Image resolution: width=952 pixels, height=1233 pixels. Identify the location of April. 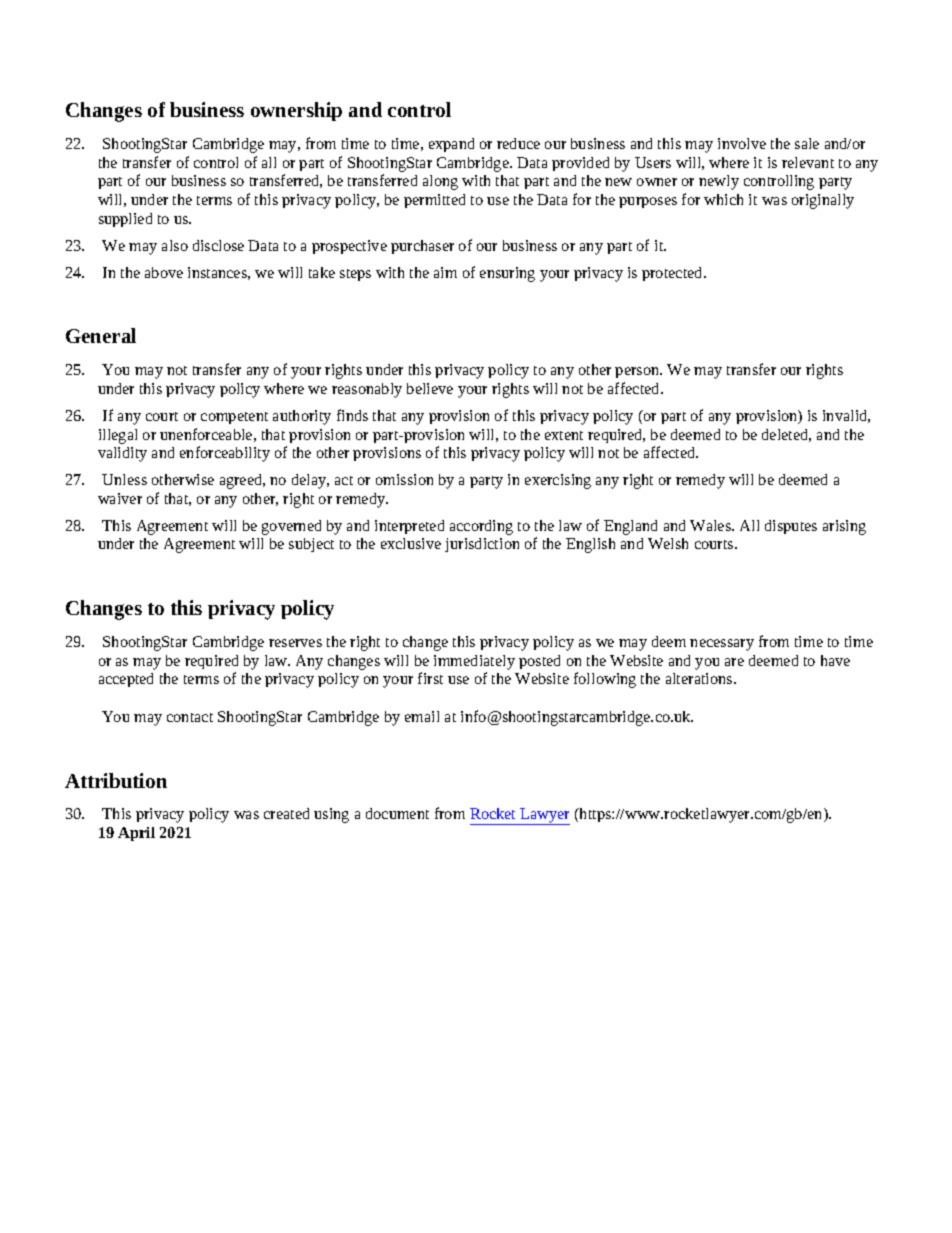
(136, 834).
